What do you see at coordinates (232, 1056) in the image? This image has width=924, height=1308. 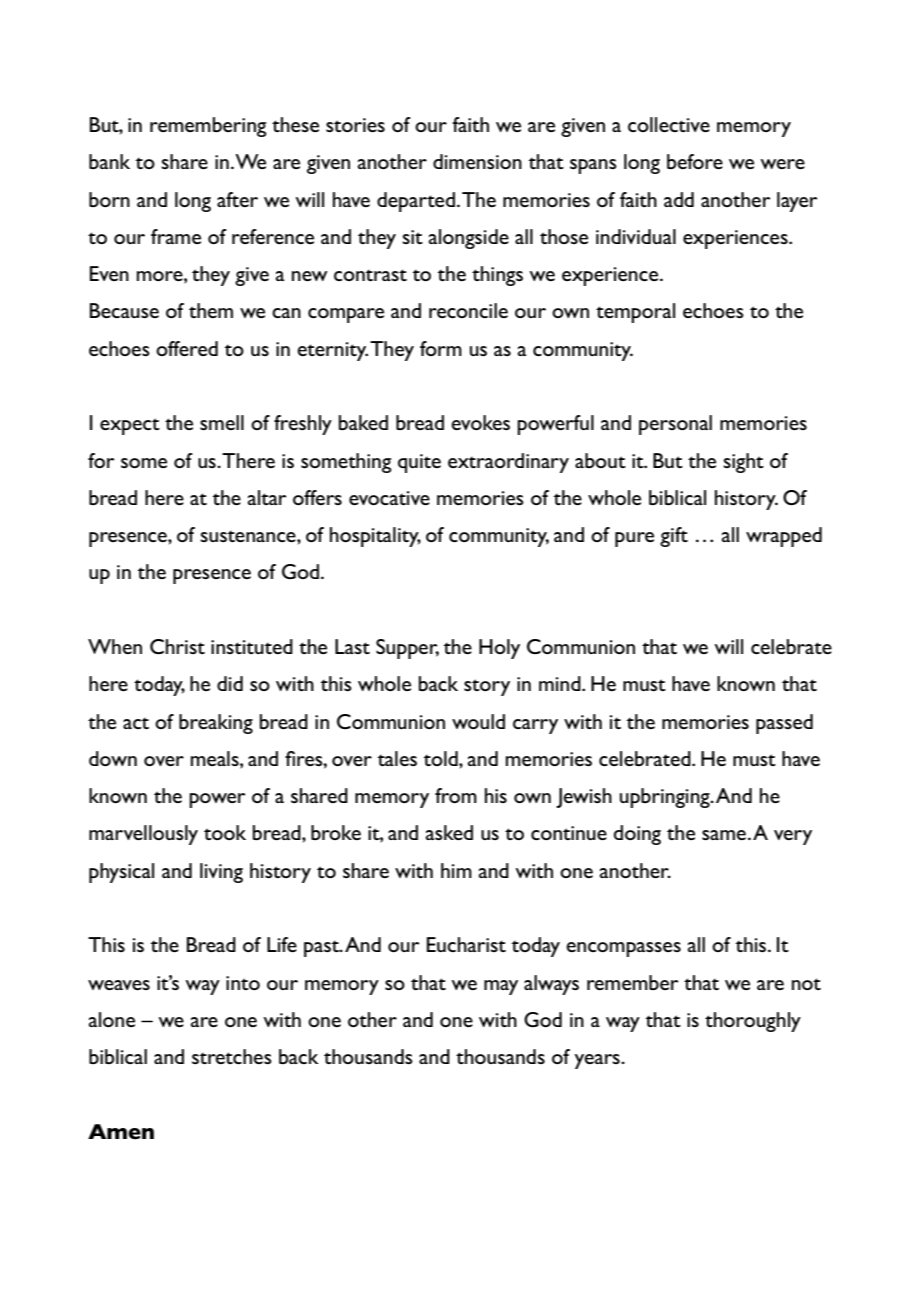 I see `stretches` at bounding box center [232, 1056].
